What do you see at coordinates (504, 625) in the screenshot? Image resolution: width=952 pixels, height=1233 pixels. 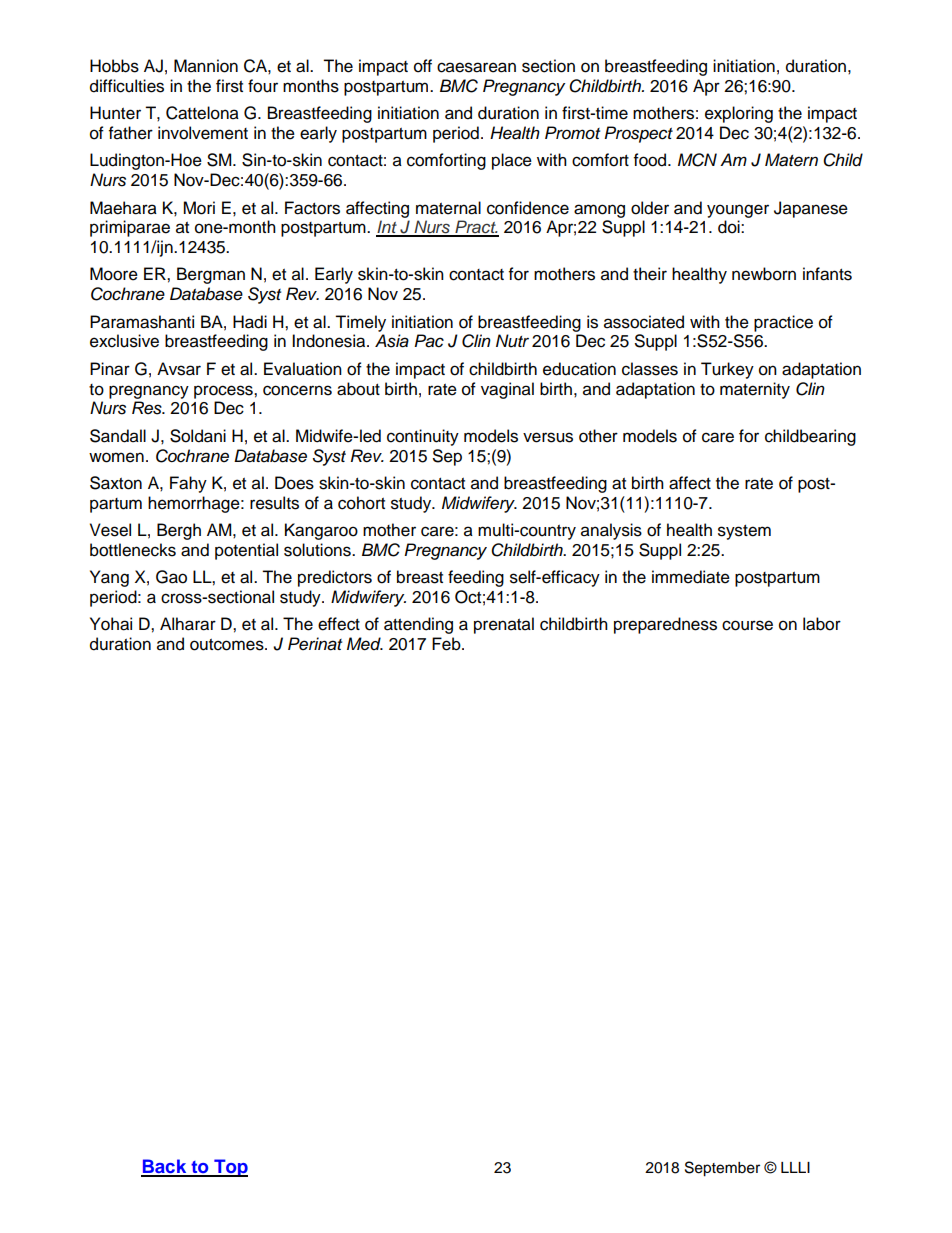 I see `prenatal` at bounding box center [504, 625].
